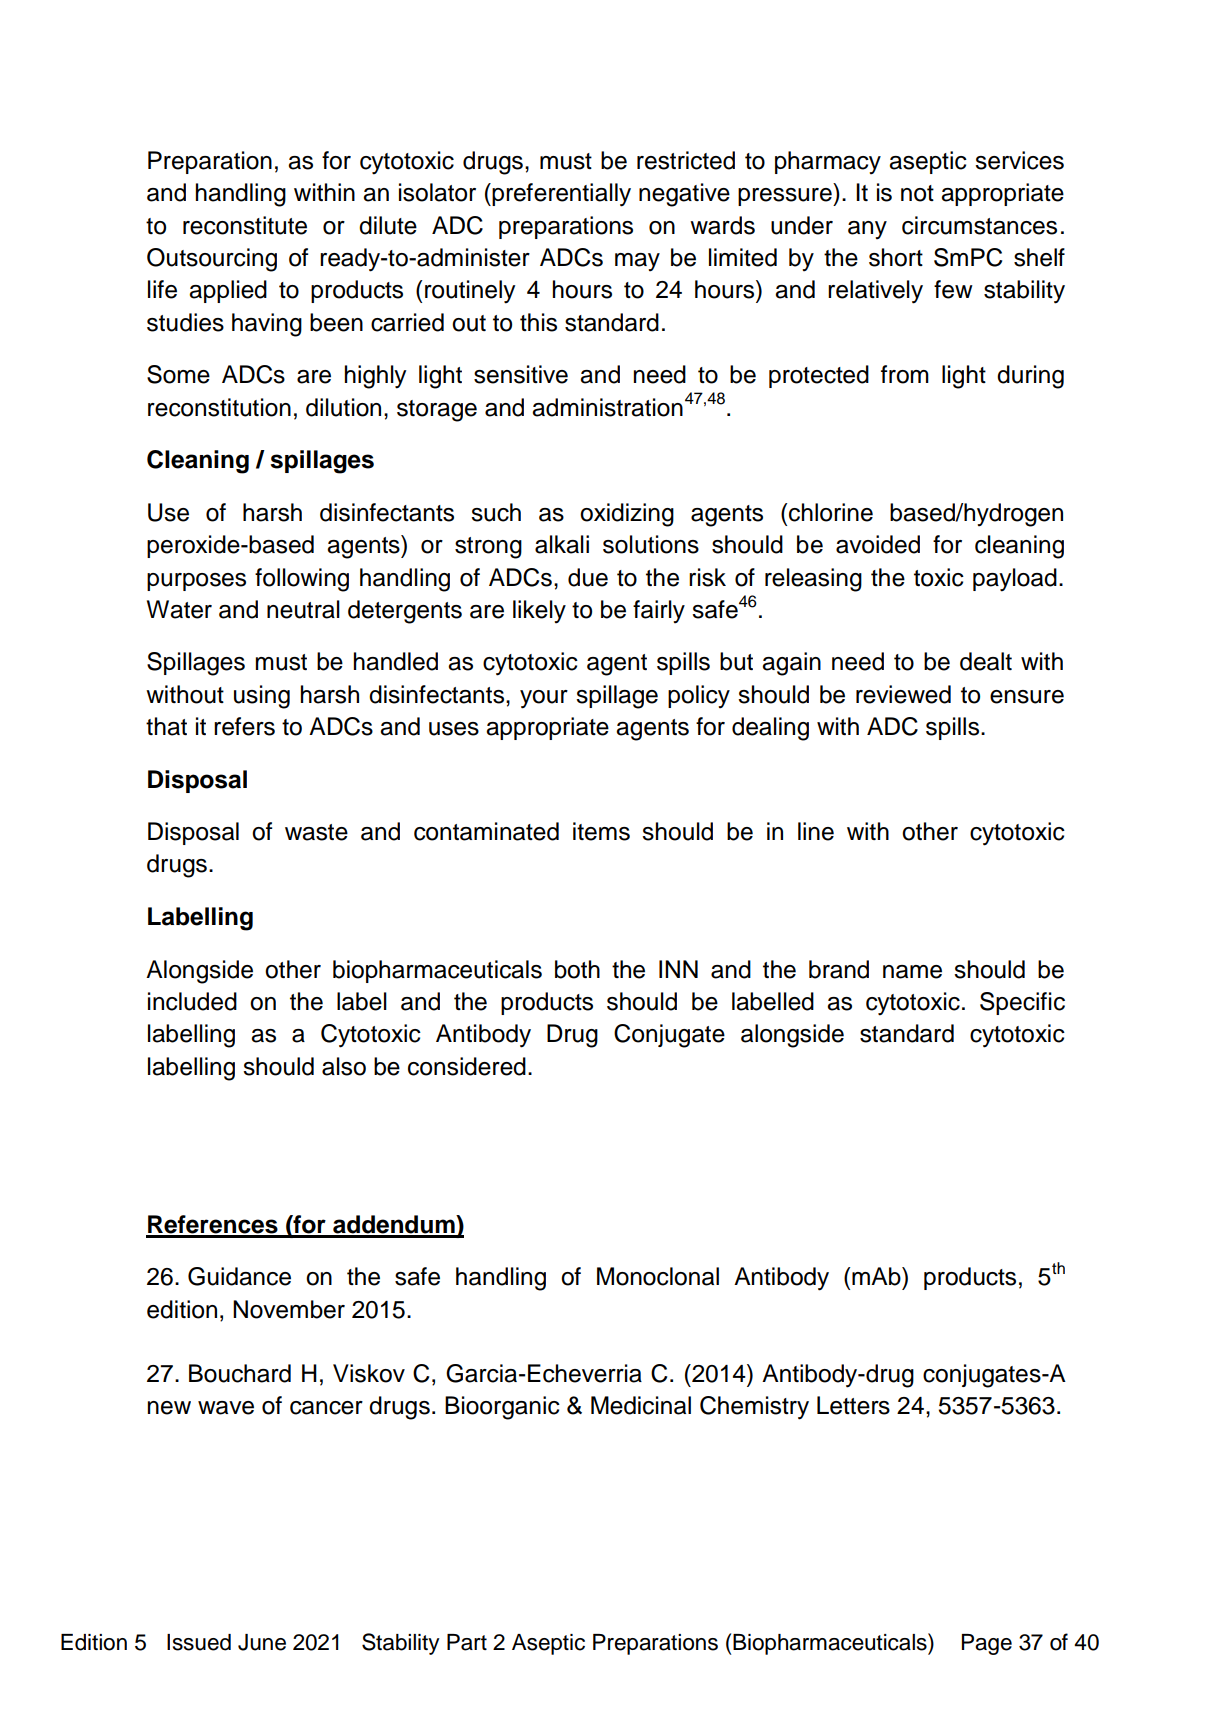  What do you see at coordinates (262, 1642) in the image?
I see `June` at bounding box center [262, 1642].
